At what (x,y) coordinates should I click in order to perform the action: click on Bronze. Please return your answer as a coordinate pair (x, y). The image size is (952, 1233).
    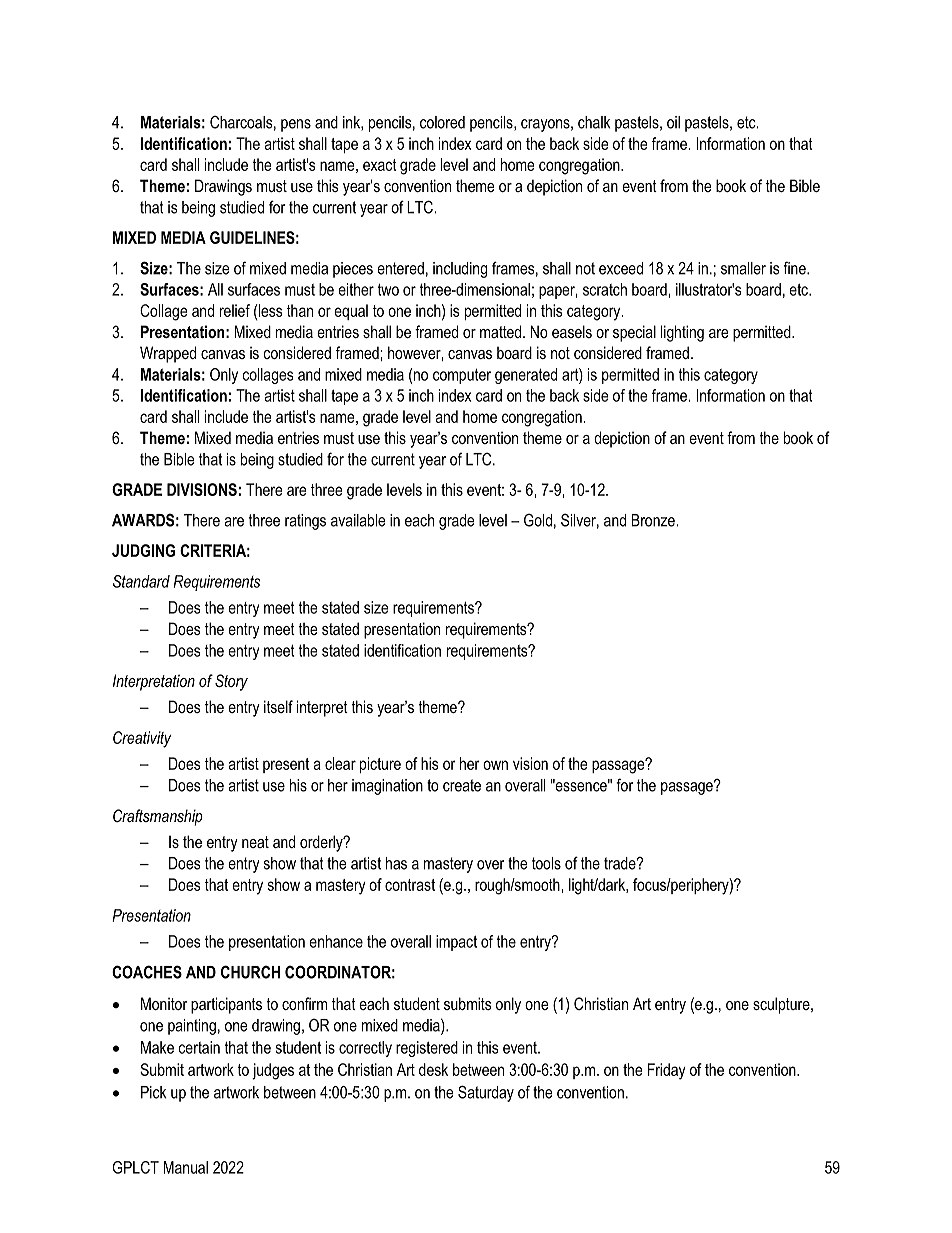
    Looking at the image, I should click on (654, 520).
